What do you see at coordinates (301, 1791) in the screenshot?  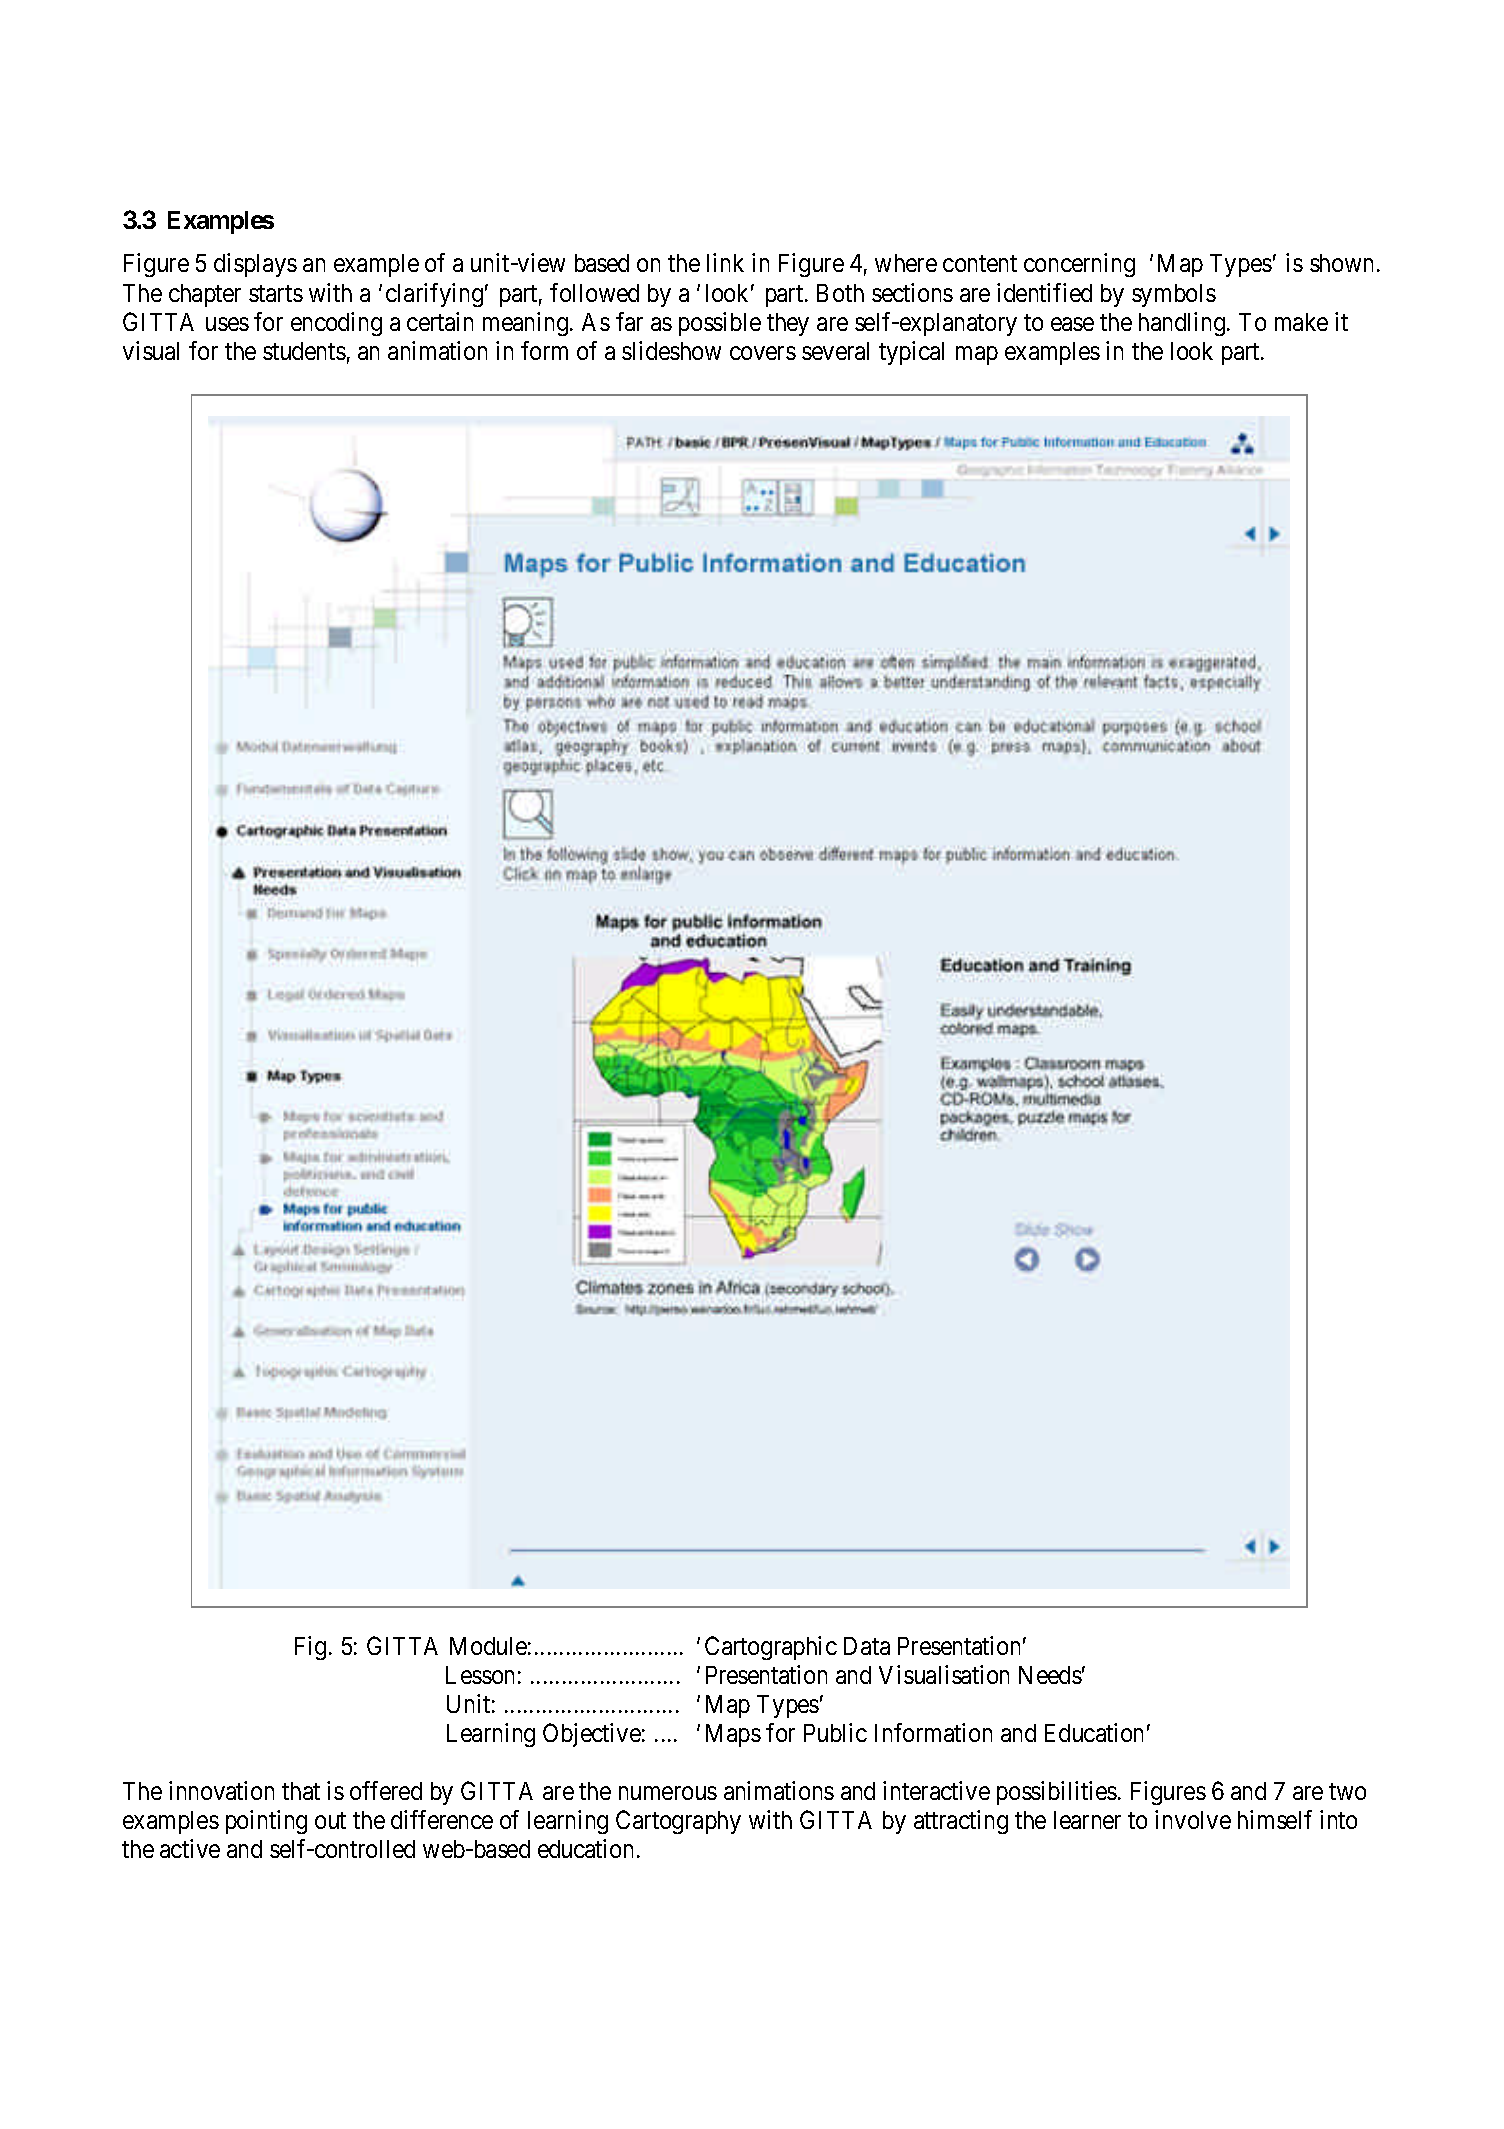 I see `that` at bounding box center [301, 1791].
